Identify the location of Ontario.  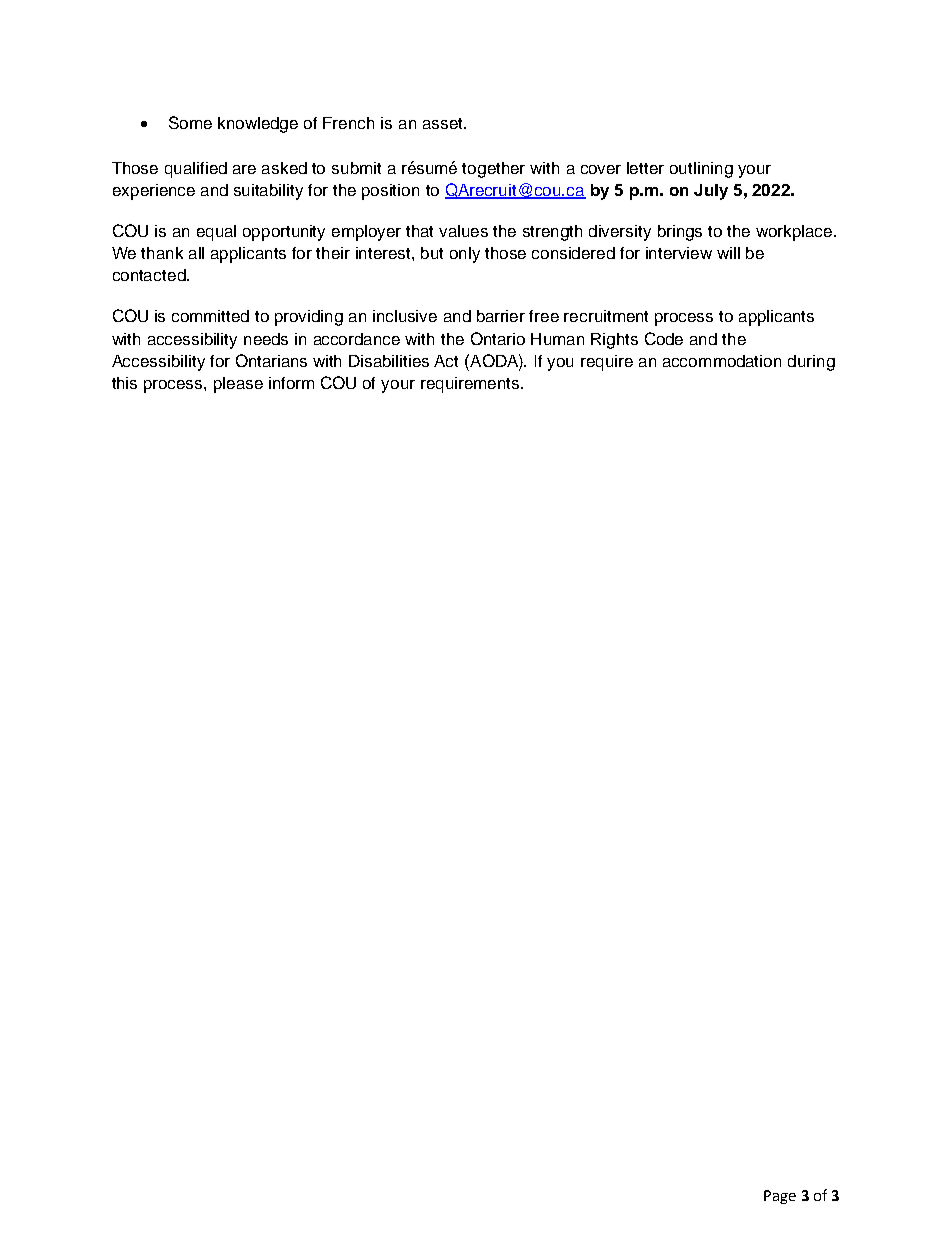
(498, 338).
